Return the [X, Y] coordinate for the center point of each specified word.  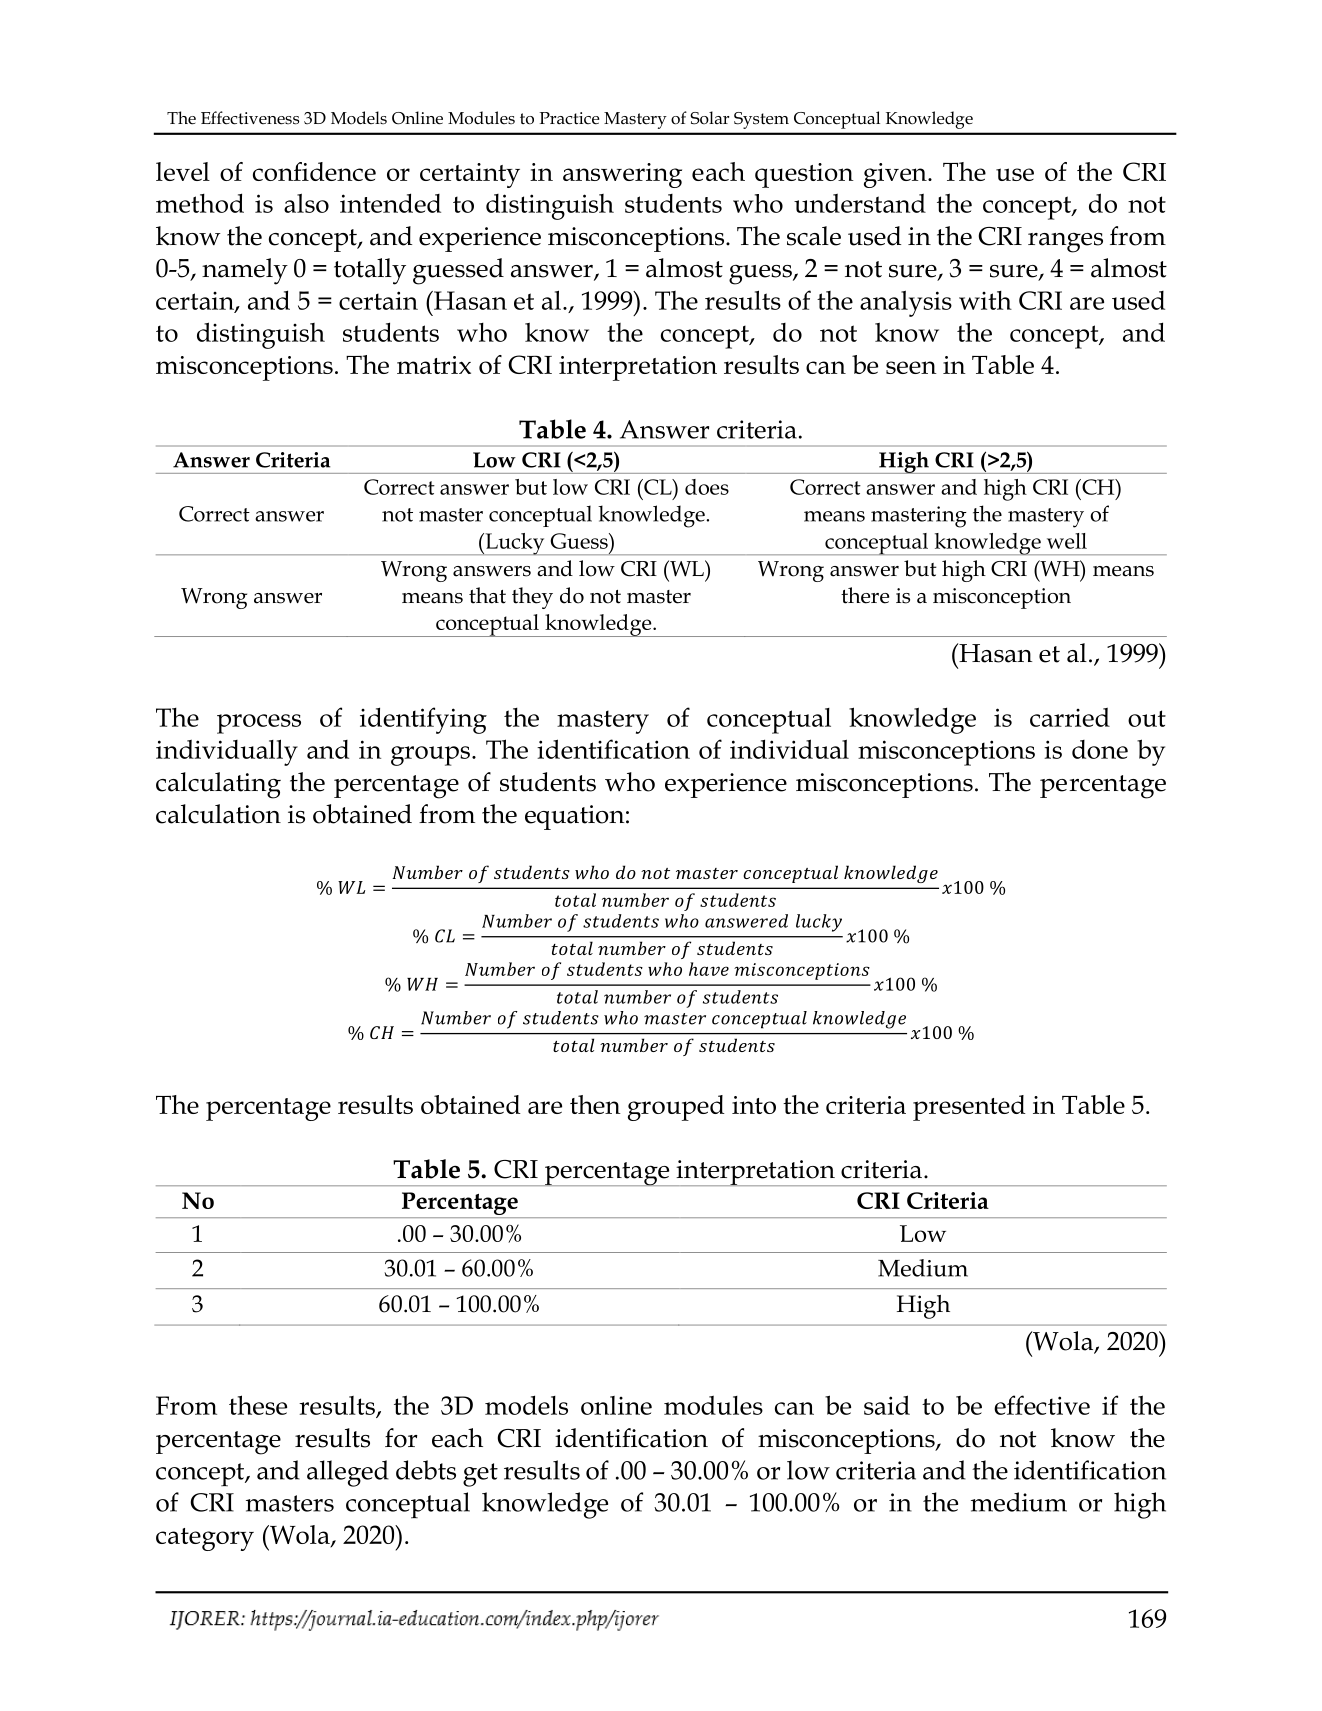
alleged [348, 1473]
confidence [314, 171]
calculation [218, 814]
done [1100, 749]
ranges [1065, 243]
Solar [710, 118]
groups [430, 756]
